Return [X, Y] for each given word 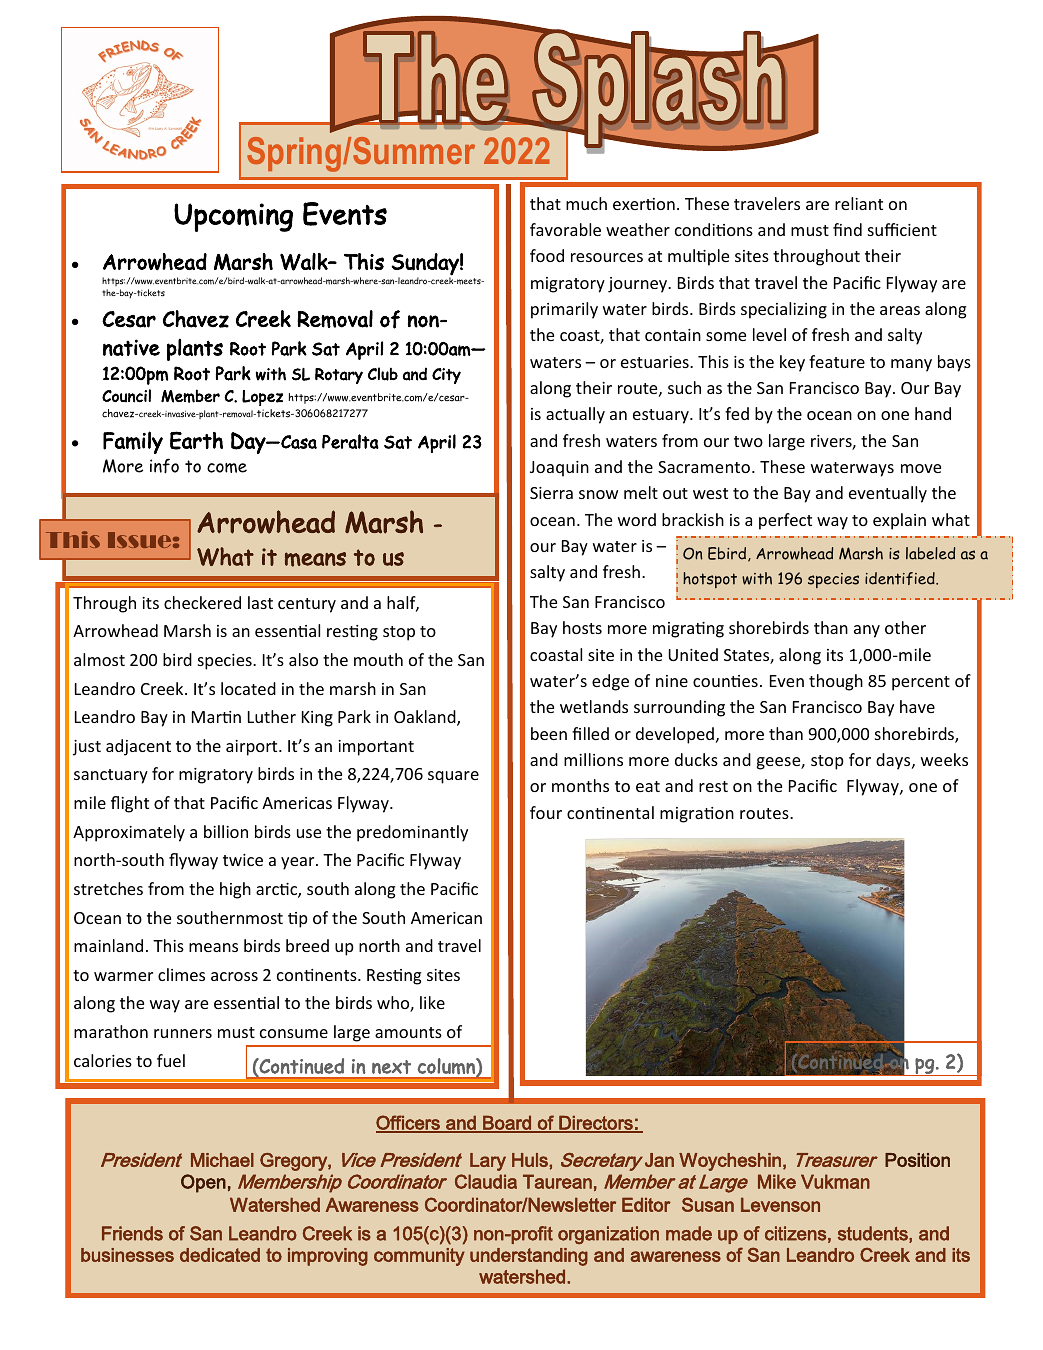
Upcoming [233, 217]
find [847, 229]
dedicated [220, 1255]
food [547, 255]
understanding [529, 1257]
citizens [795, 1233]
